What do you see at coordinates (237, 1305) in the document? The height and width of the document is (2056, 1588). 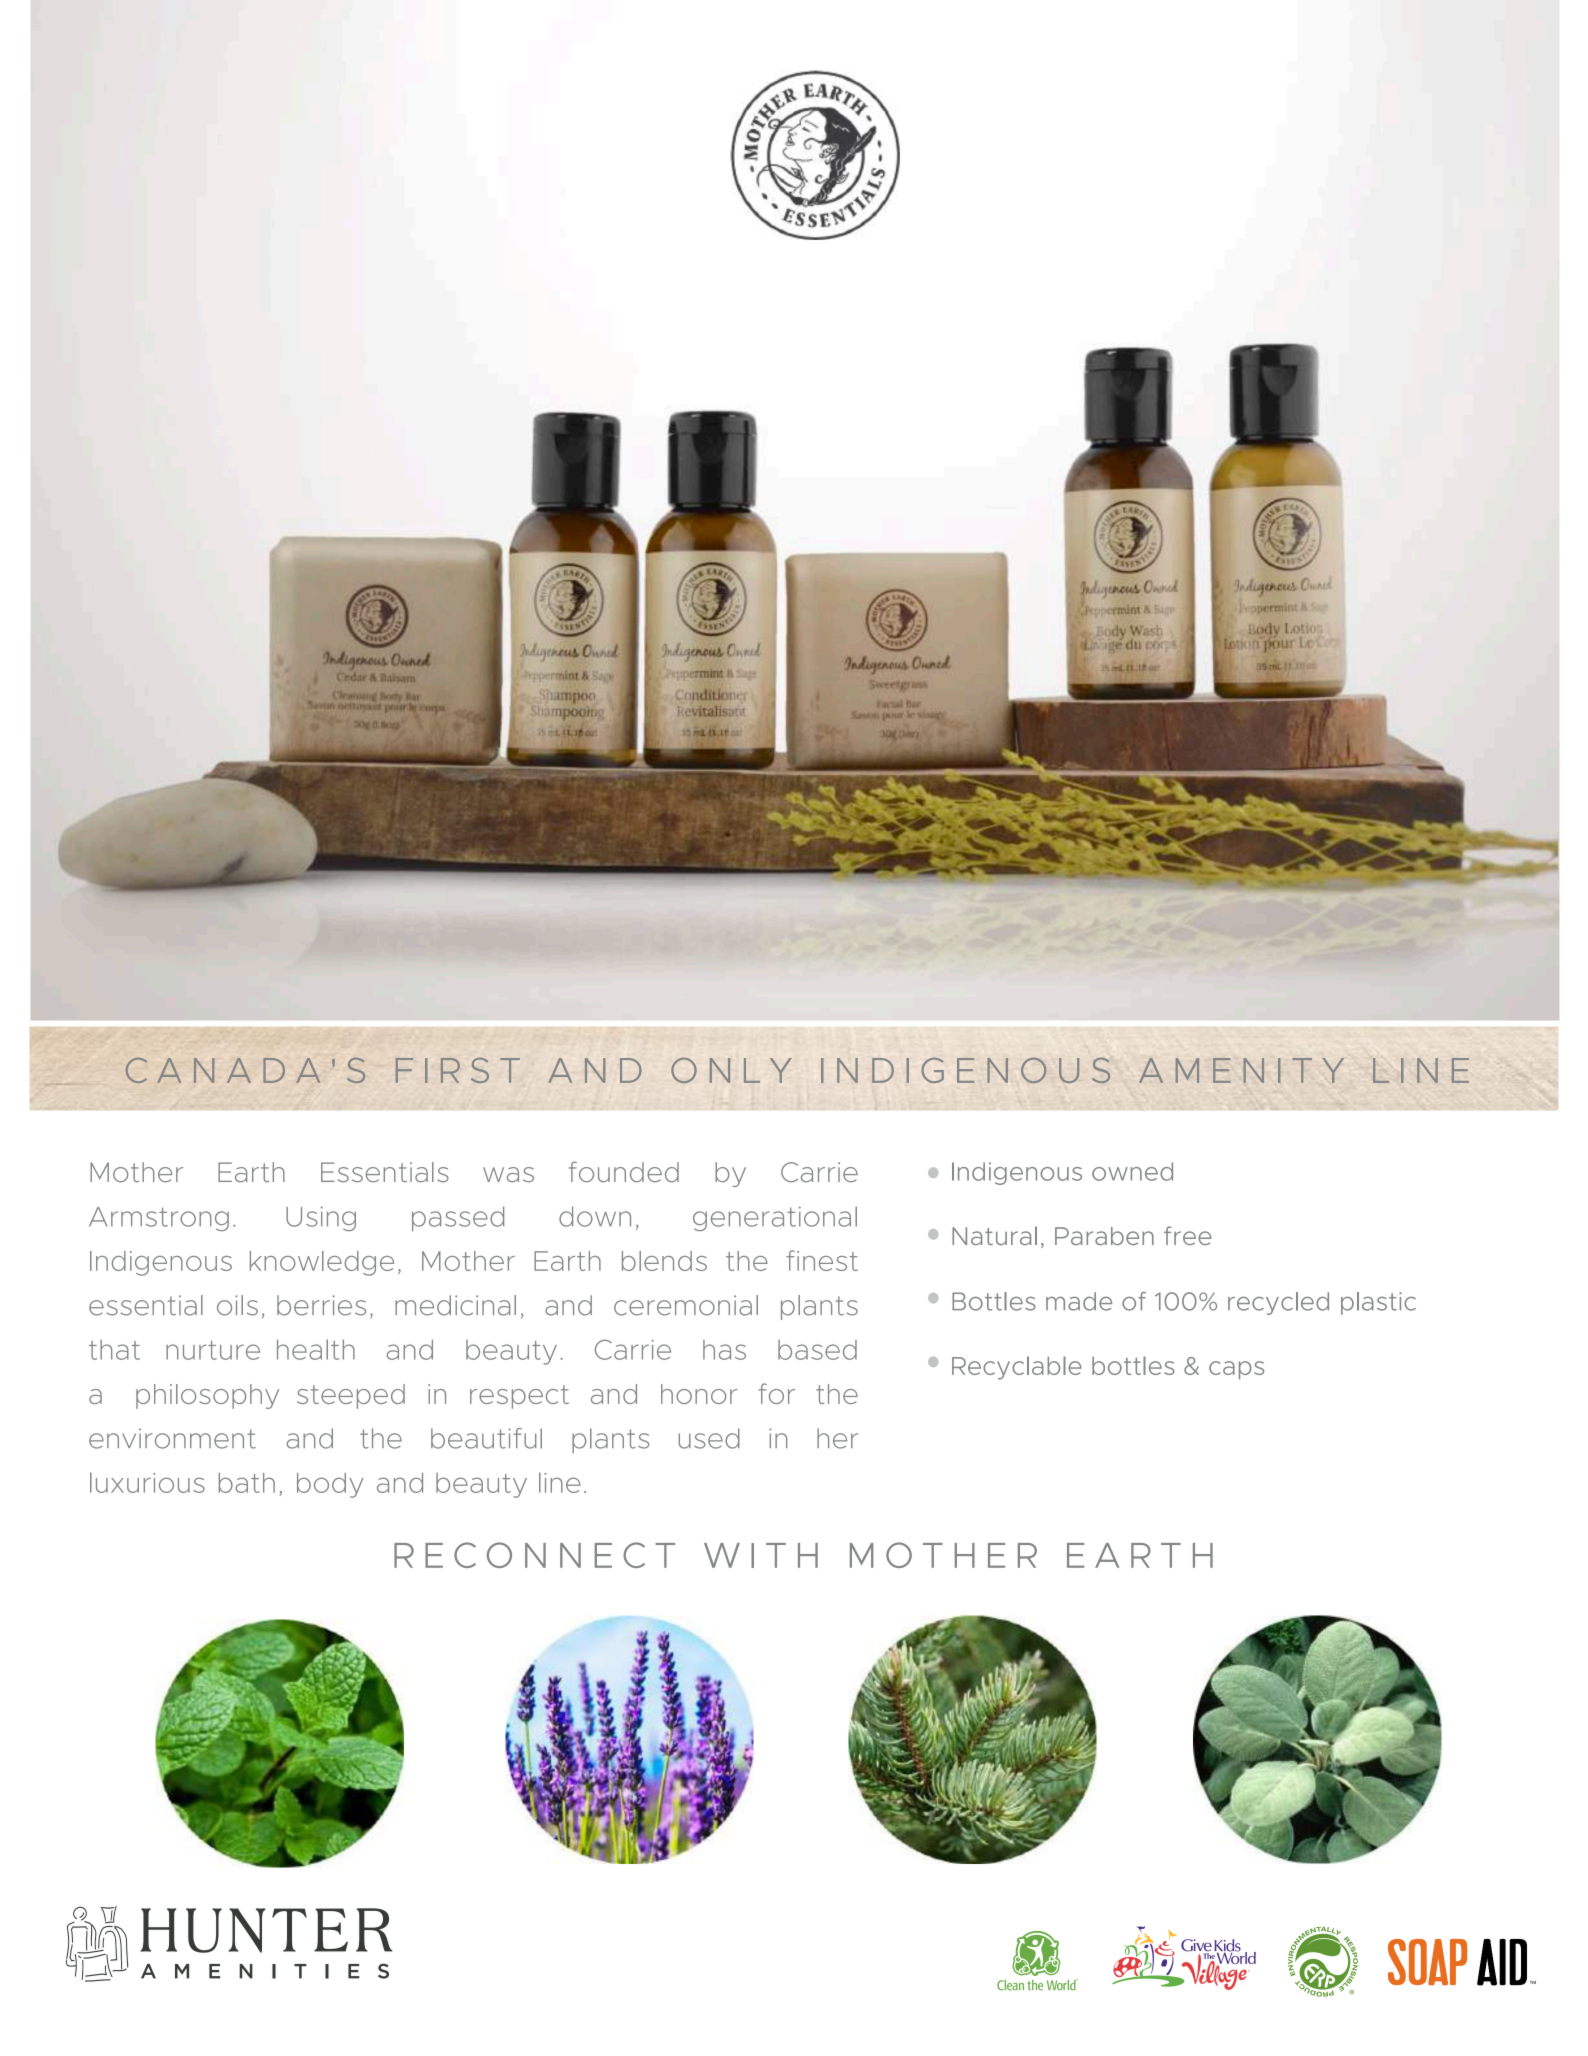 I see `oils` at bounding box center [237, 1305].
